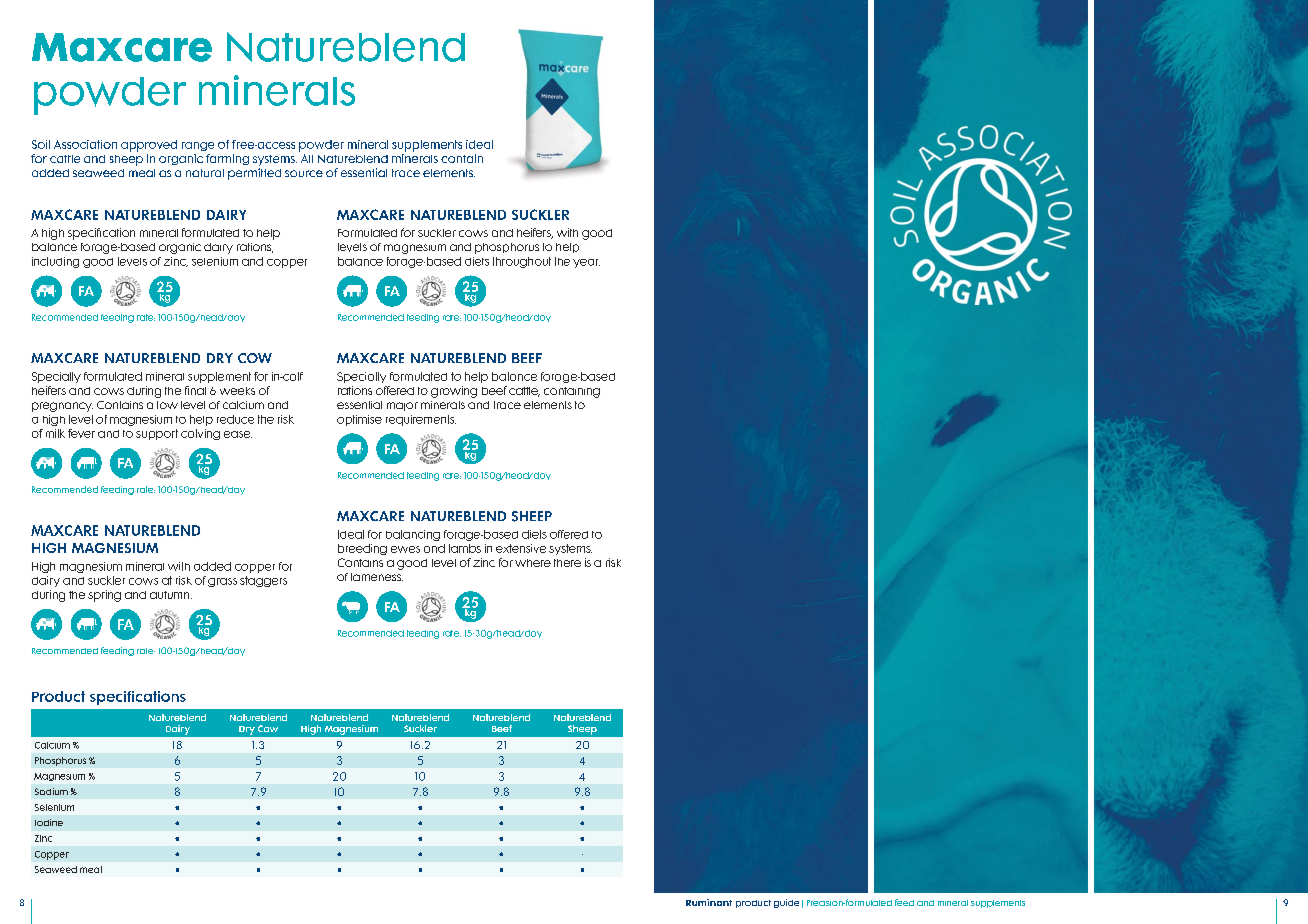  I want to click on Sodium, so click(51, 791).
